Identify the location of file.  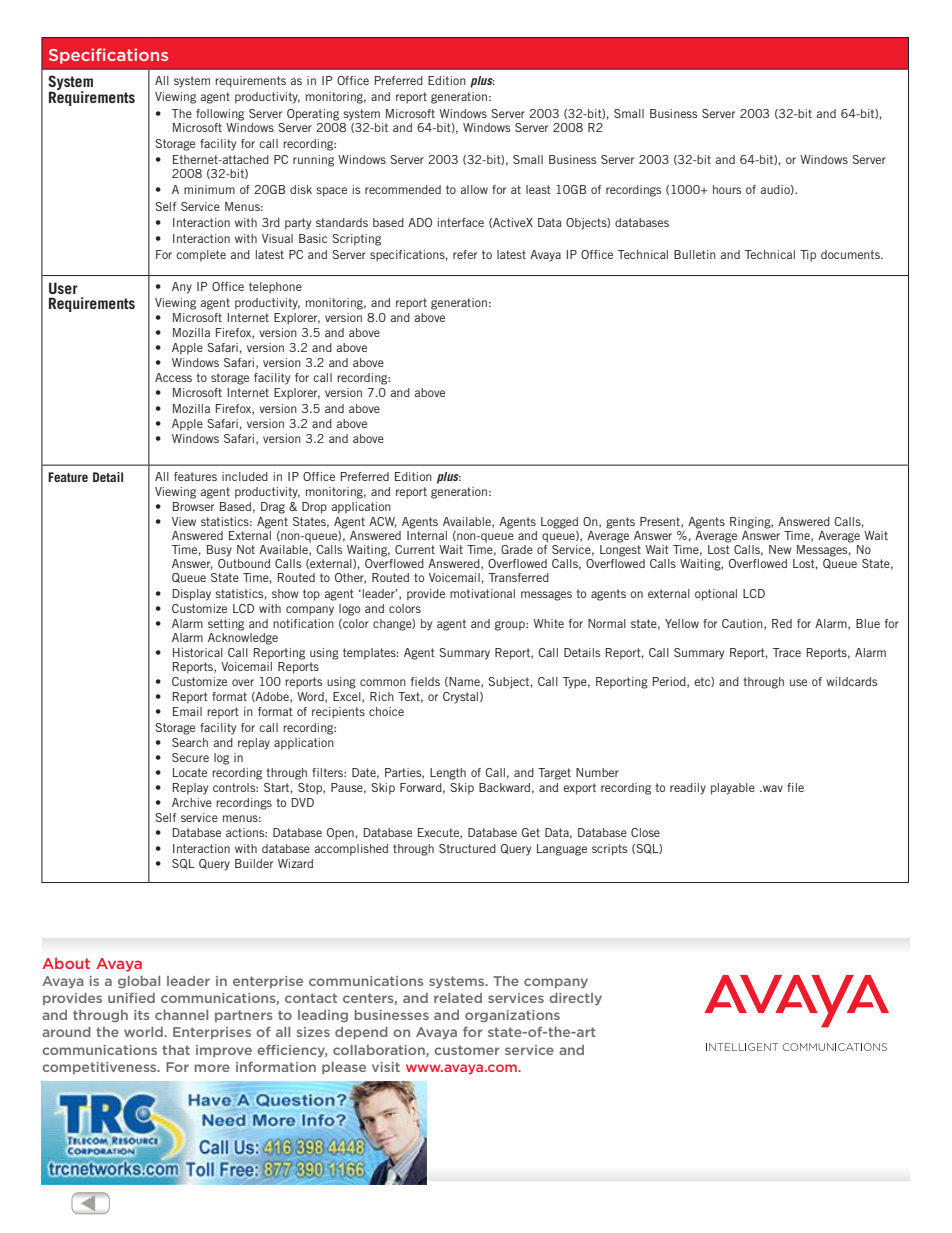
(795, 787).
